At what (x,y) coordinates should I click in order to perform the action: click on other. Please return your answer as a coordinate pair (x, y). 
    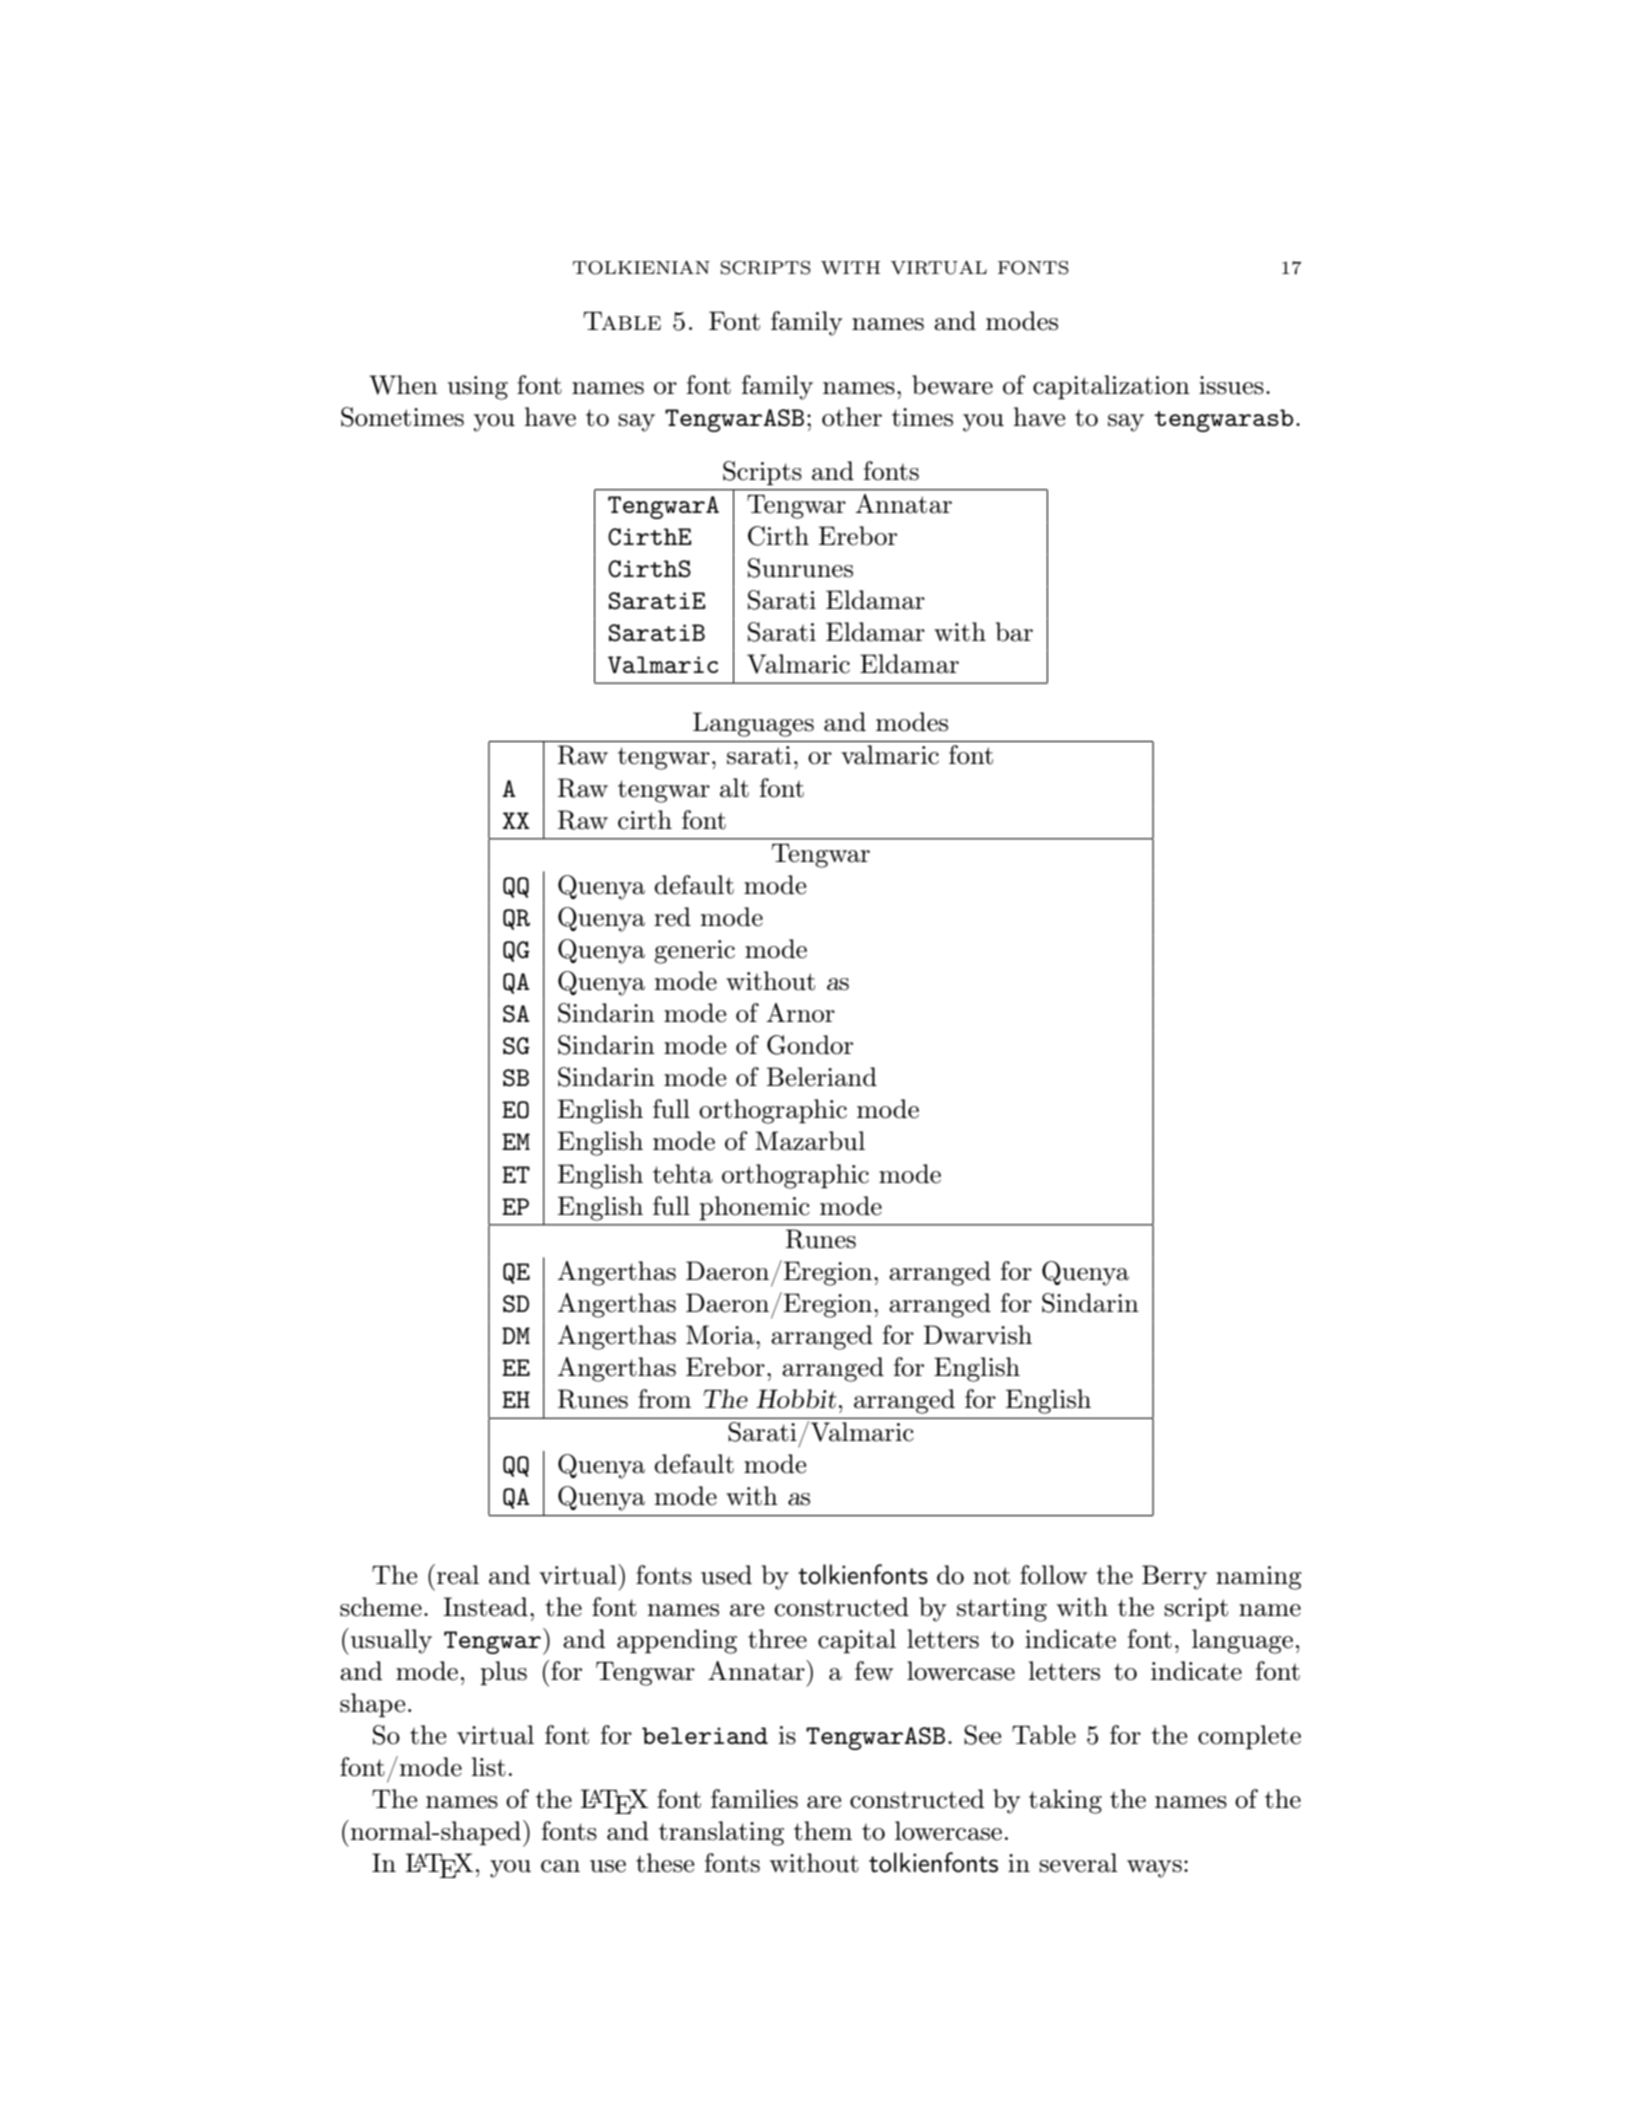
    Looking at the image, I should click on (852, 417).
